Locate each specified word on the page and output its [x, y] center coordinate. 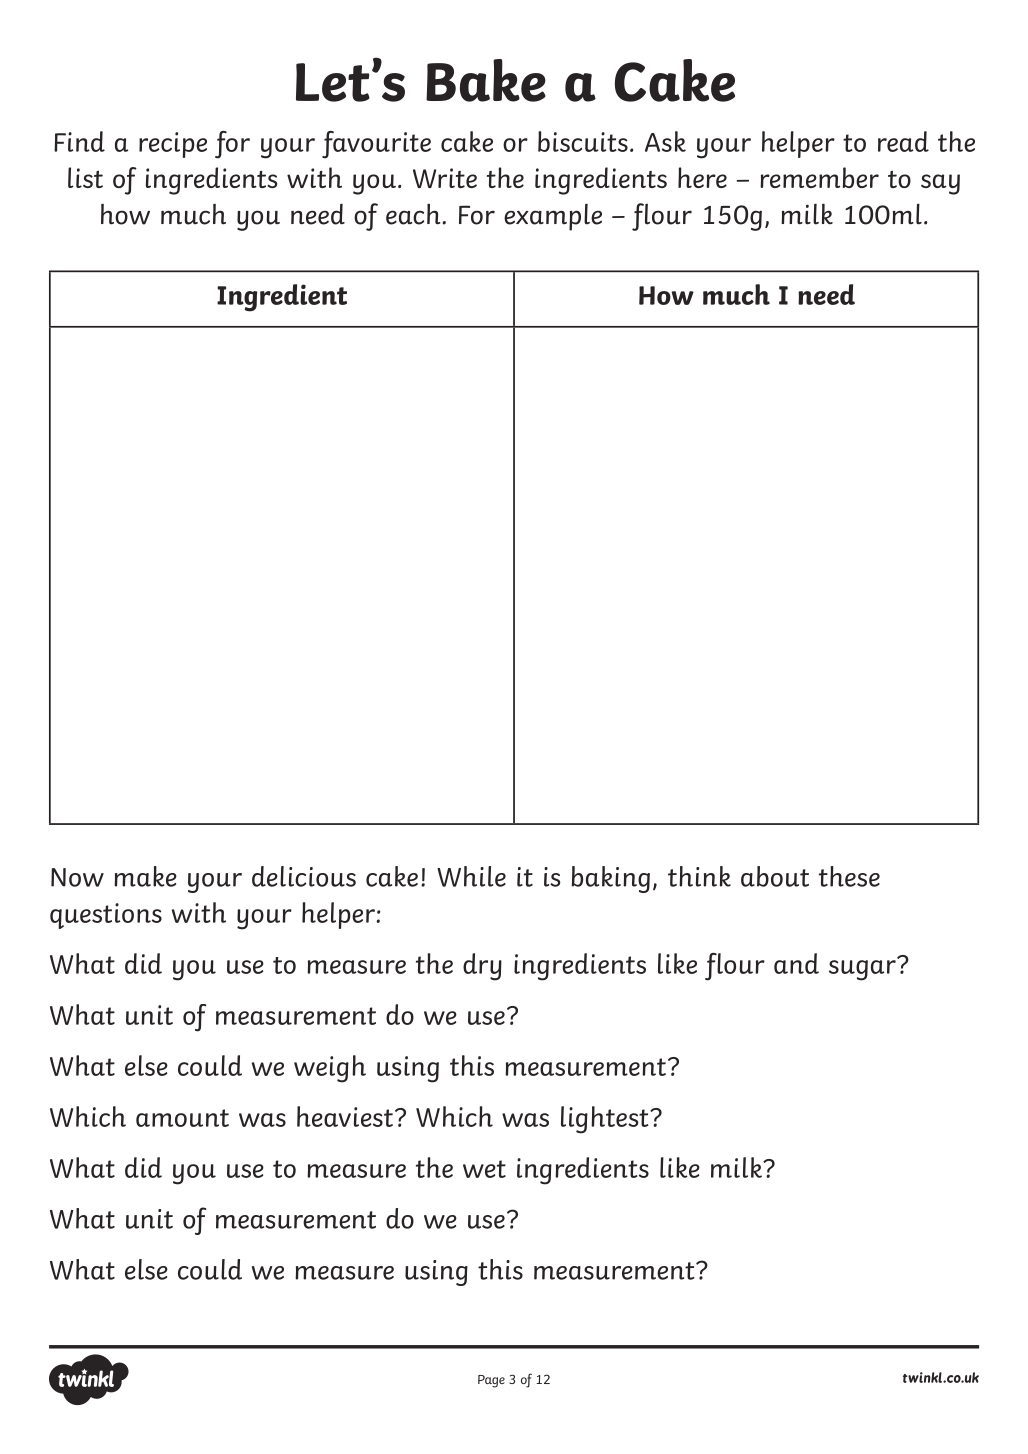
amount [182, 1118]
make [145, 876]
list [85, 177]
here [702, 177]
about [775, 876]
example [553, 217]
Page [491, 1381]
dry [482, 967]
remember [819, 177]
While [471, 876]
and [796, 963]
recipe [173, 145]
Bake [486, 80]
